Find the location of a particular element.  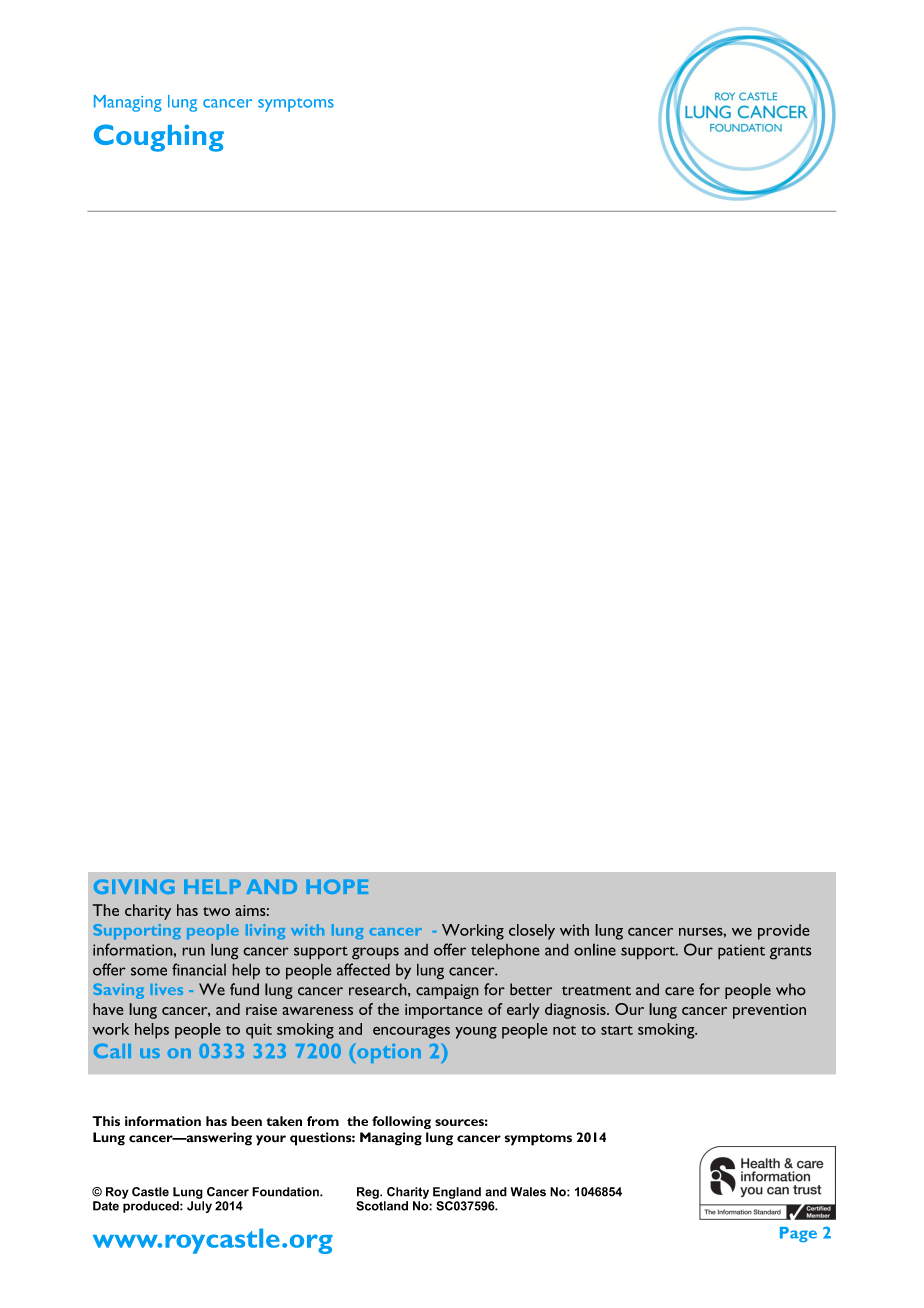

HOPE is located at coordinates (337, 886).
